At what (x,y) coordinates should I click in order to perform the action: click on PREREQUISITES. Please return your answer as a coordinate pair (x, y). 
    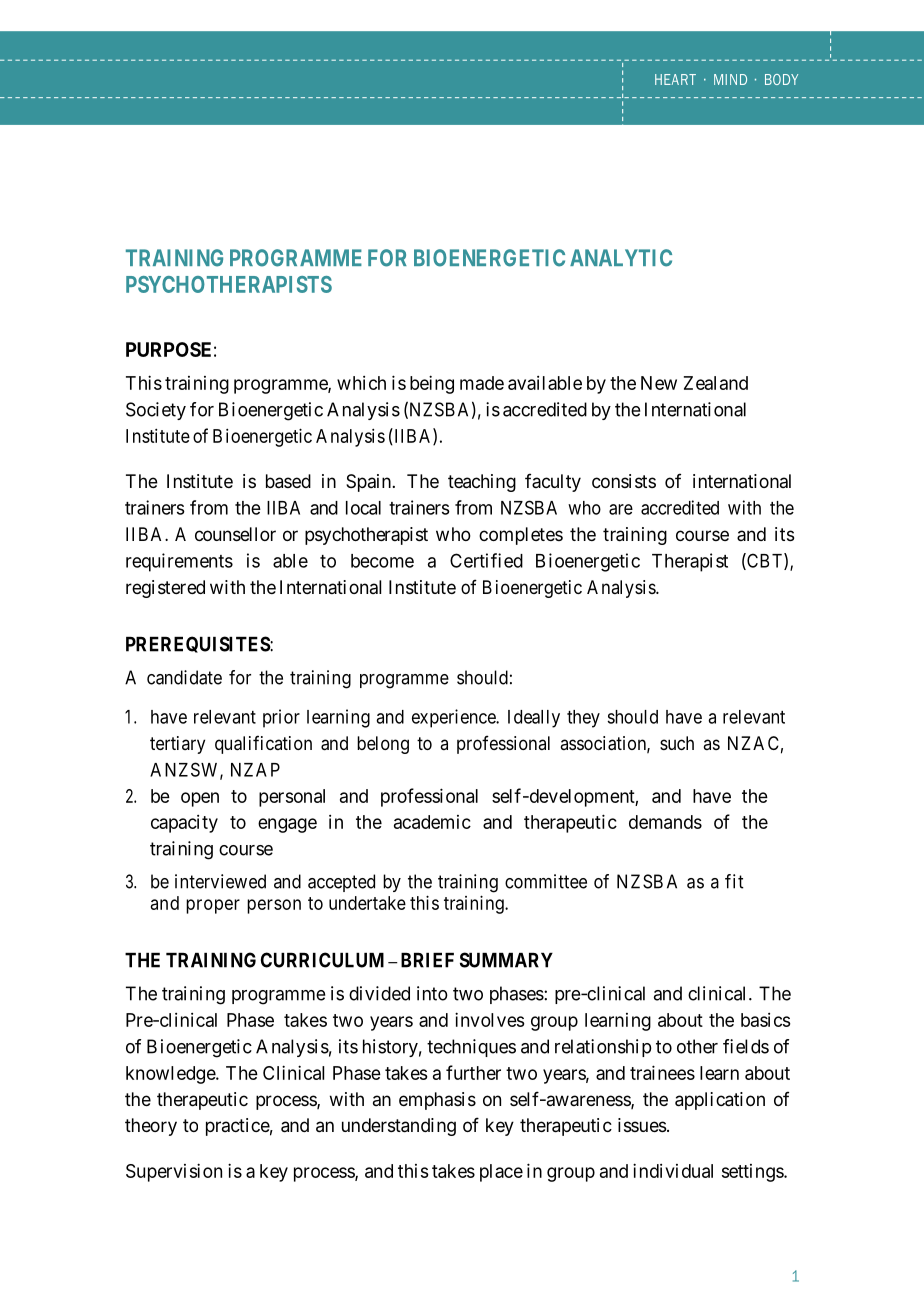
    Looking at the image, I should click on (198, 644).
